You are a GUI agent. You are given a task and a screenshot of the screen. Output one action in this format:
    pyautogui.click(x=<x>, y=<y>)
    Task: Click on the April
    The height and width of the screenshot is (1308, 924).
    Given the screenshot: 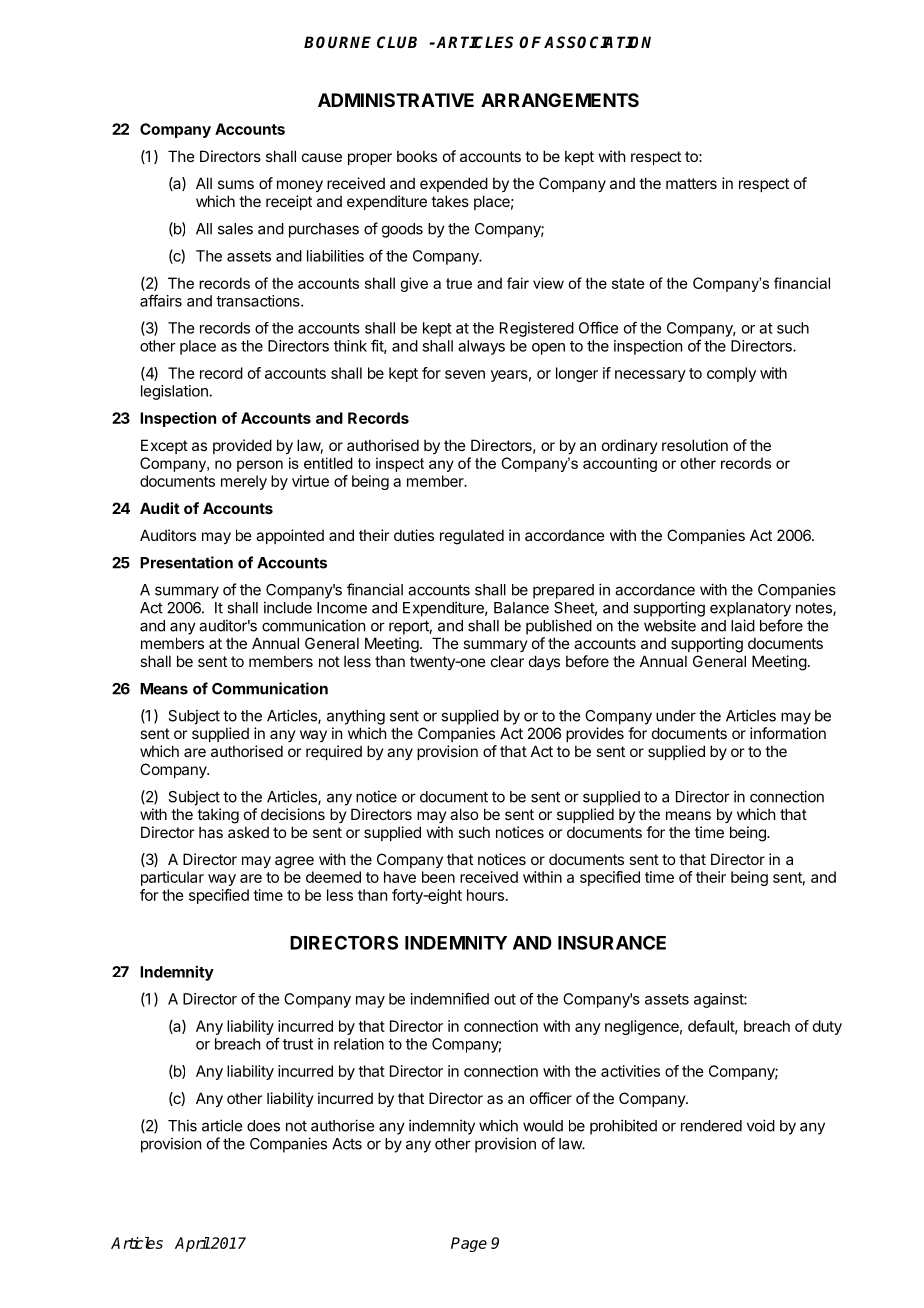 What is the action you would take?
    pyautogui.click(x=192, y=1244)
